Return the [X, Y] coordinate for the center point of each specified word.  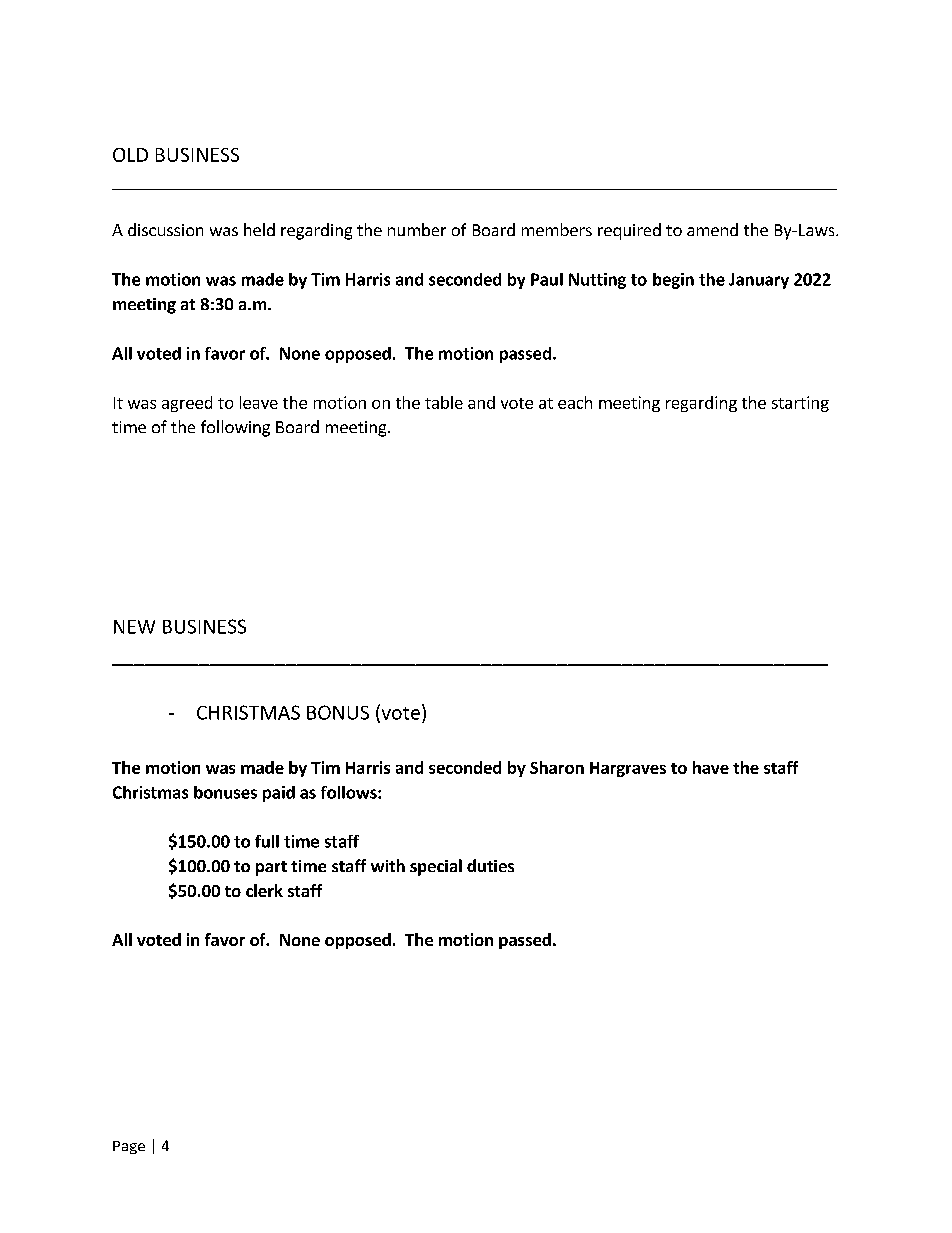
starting [800, 404]
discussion [165, 229]
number [417, 229]
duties [490, 865]
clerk [264, 890]
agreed [187, 404]
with [388, 865]
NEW [134, 627]
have [711, 767]
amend [712, 229]
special [436, 867]
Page [129, 1147]
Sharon [557, 767]
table [444, 402]
